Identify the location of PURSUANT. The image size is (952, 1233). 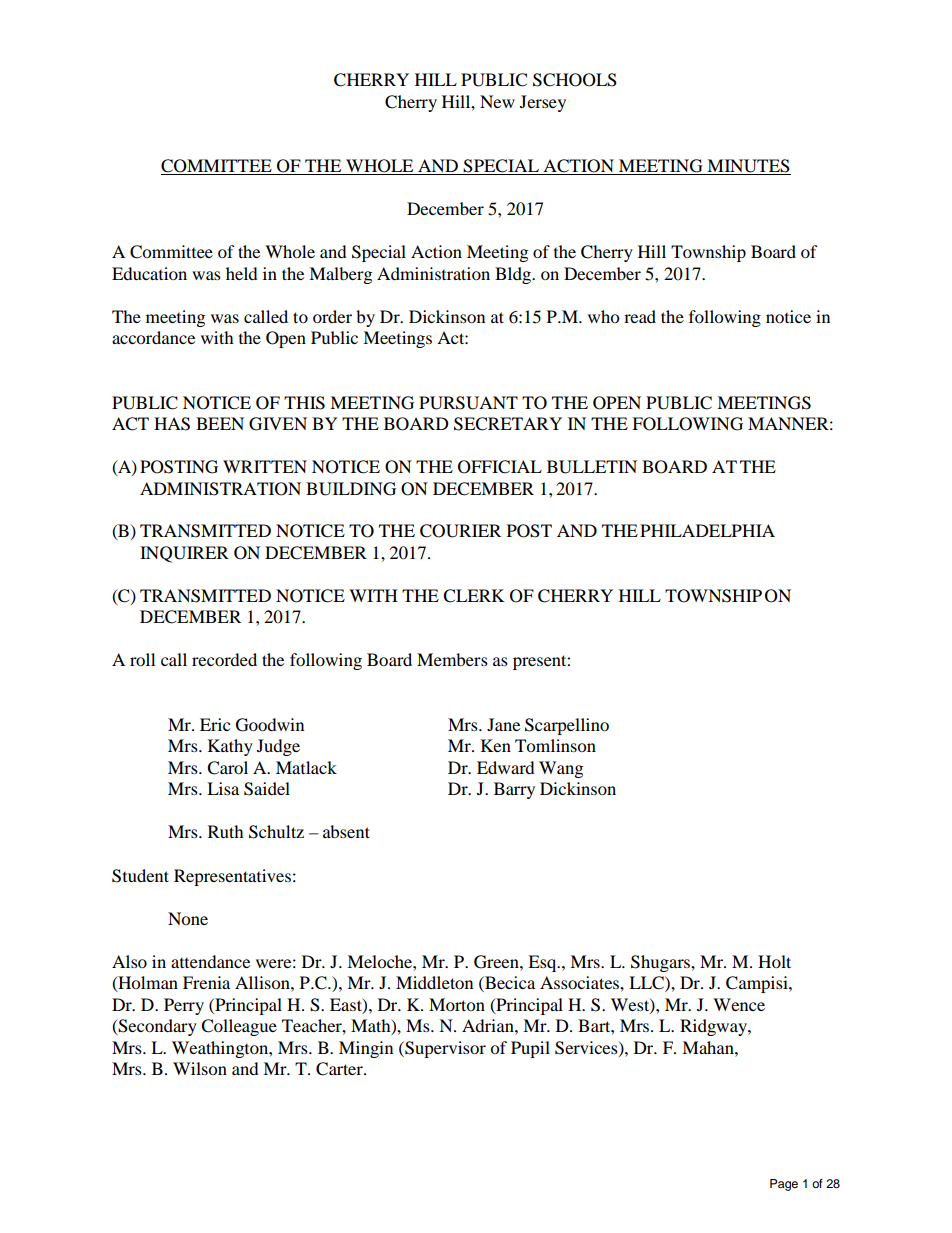
(468, 403).
